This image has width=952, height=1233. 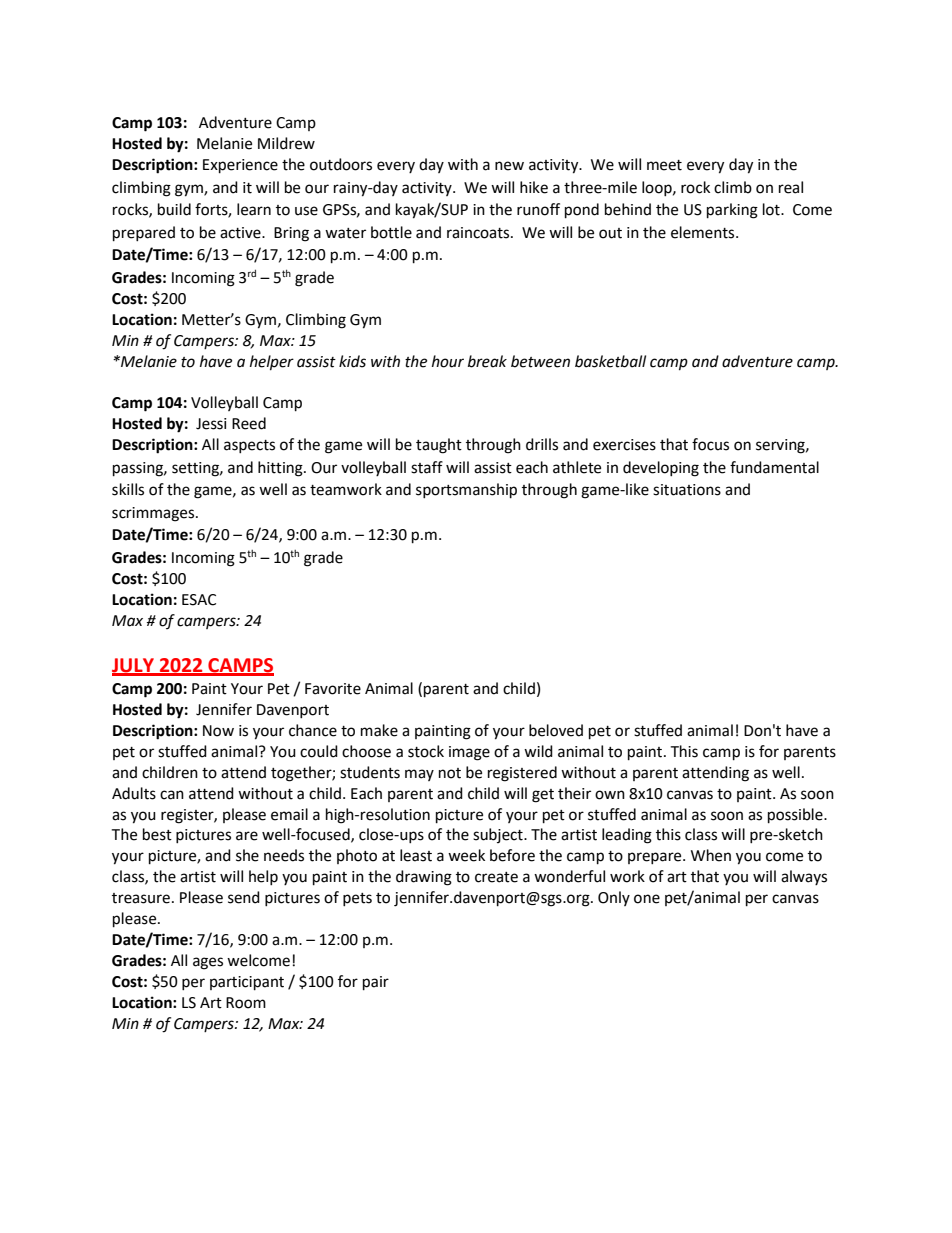 I want to click on situations, so click(x=687, y=490).
